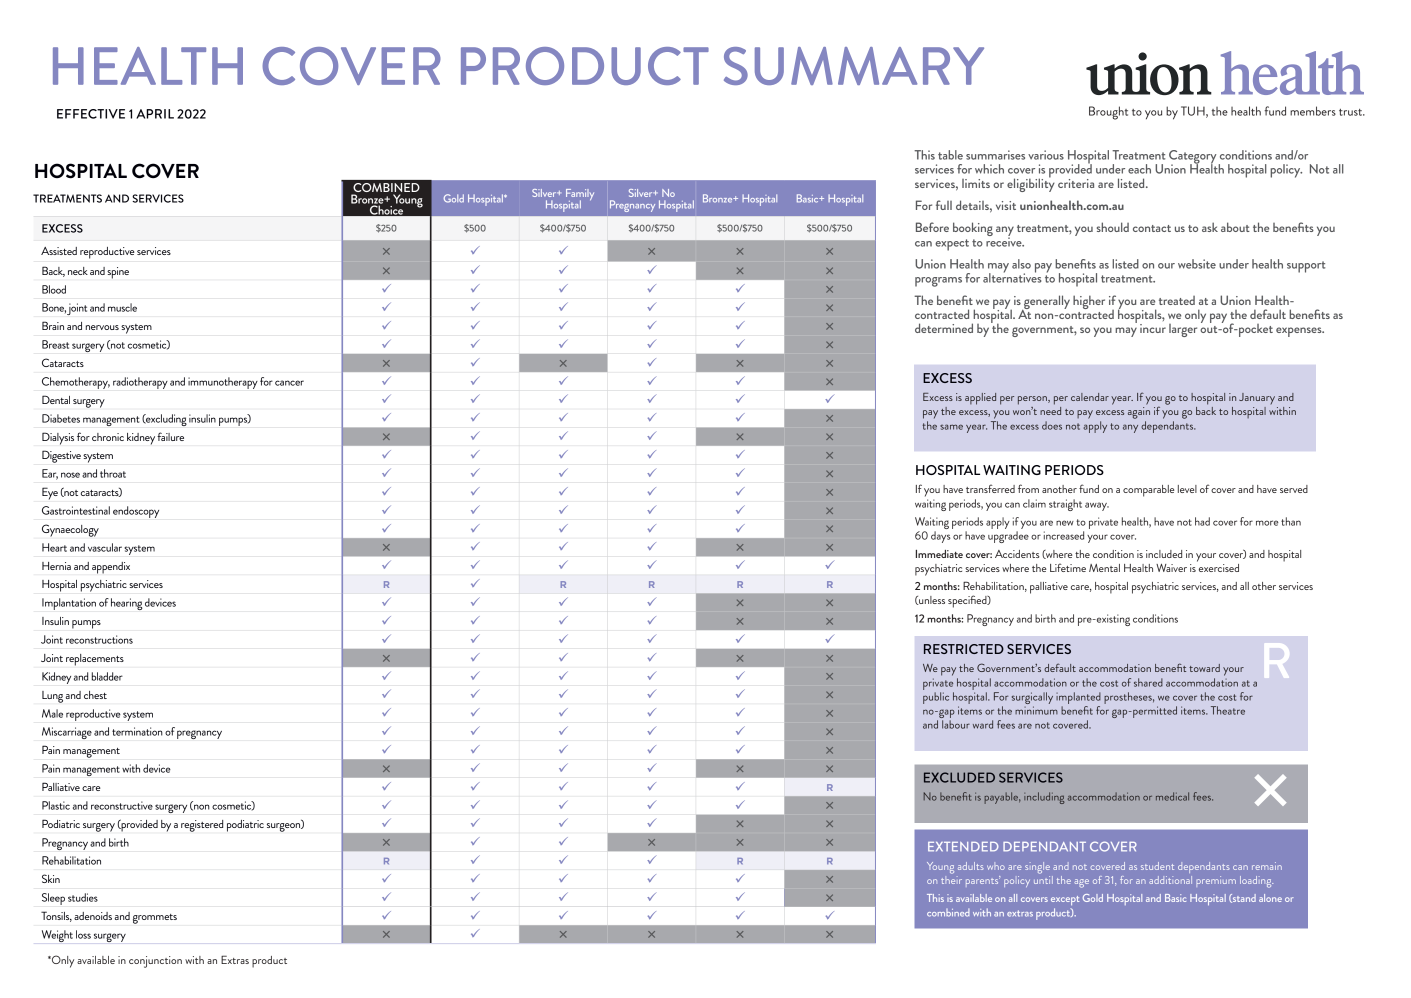 This page has width=1411, height=998. I want to click on their, so click(951, 878).
